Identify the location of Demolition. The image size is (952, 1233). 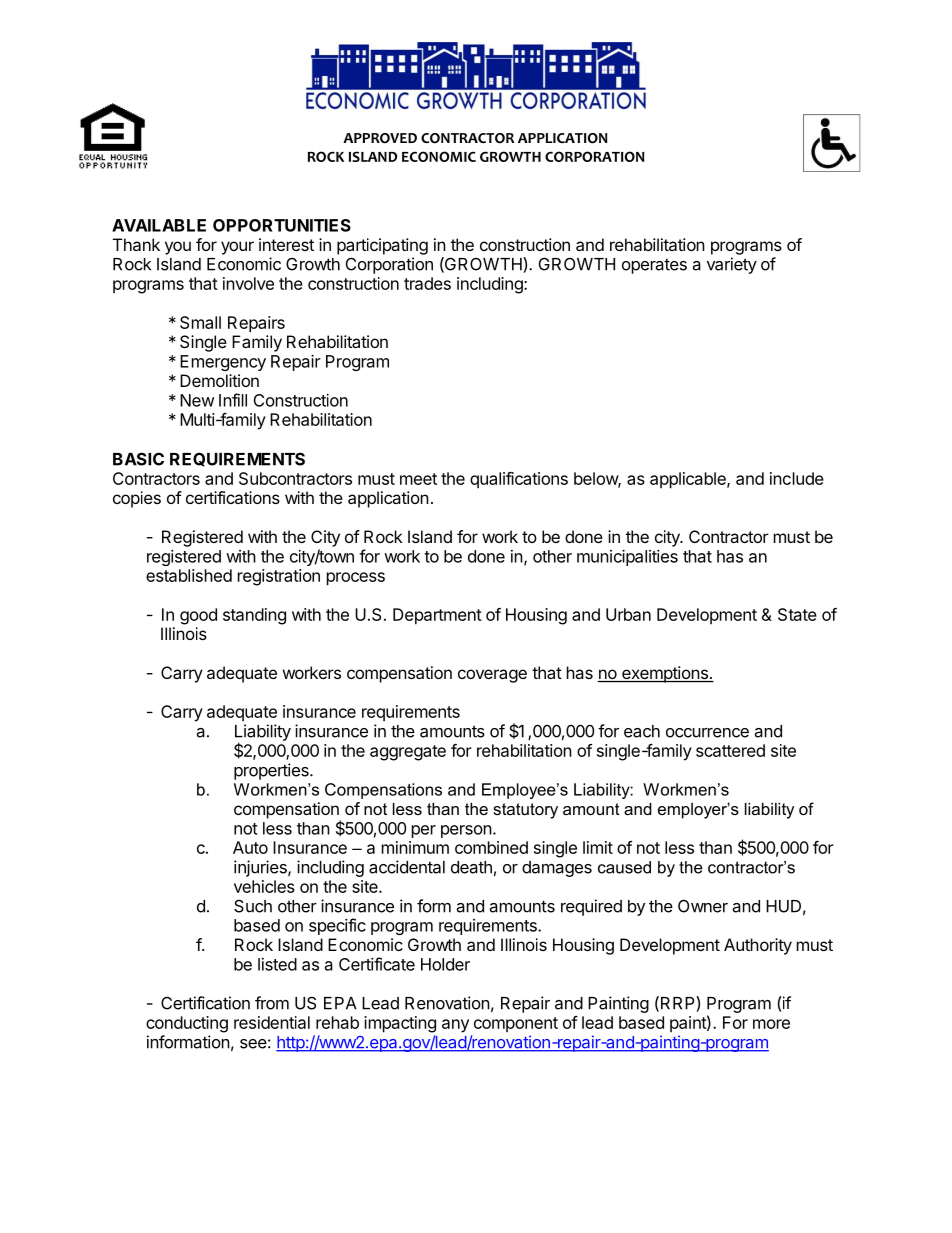
(219, 380).
